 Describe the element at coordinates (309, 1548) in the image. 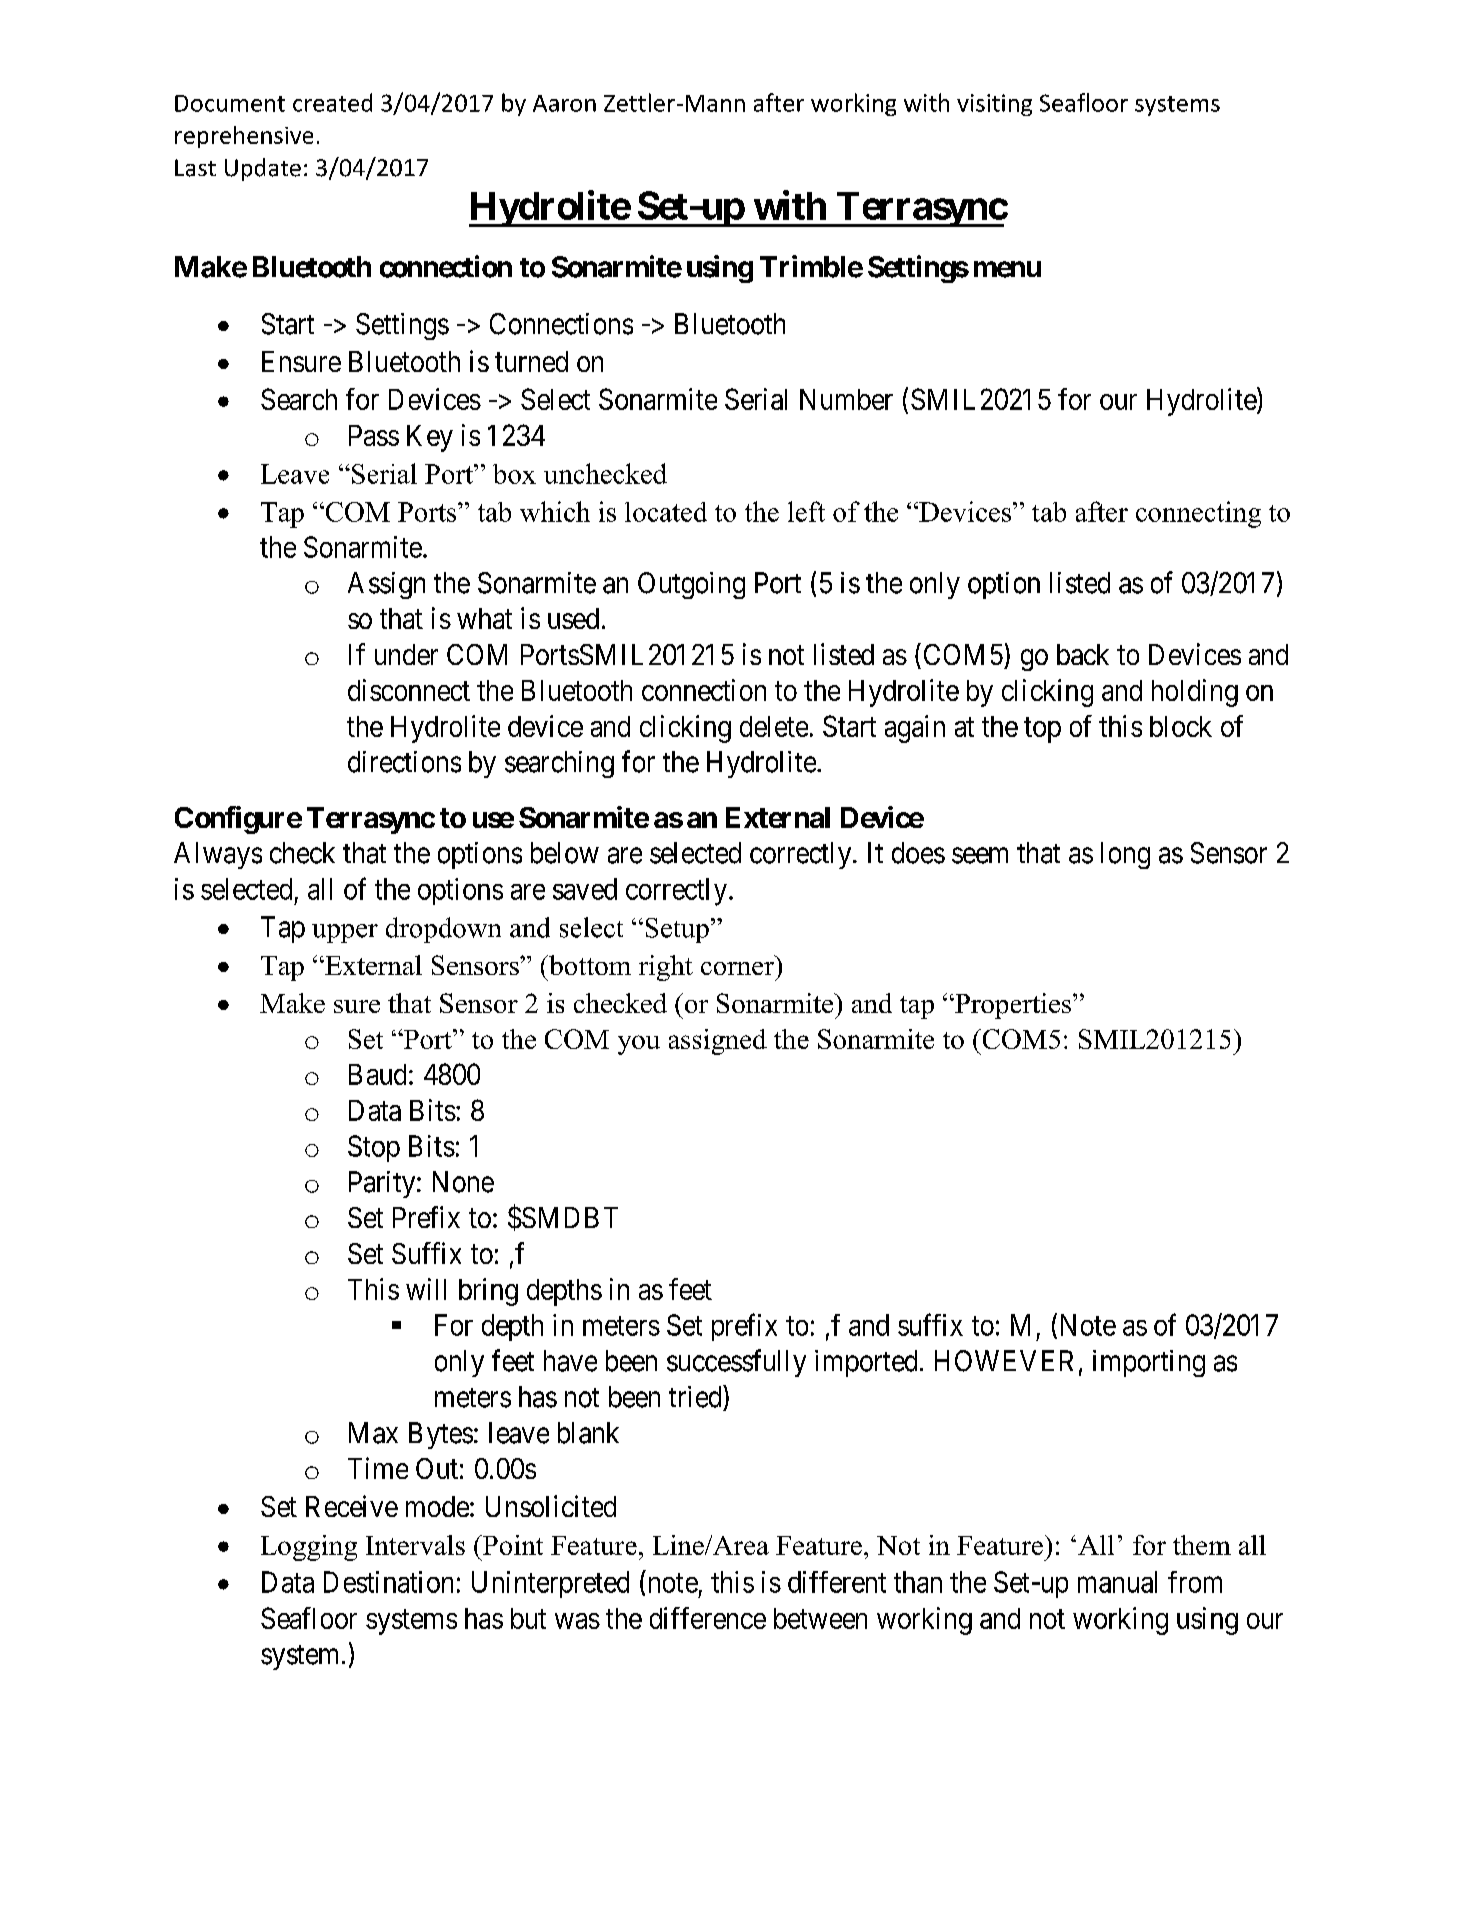

I see `Logging` at that location.
